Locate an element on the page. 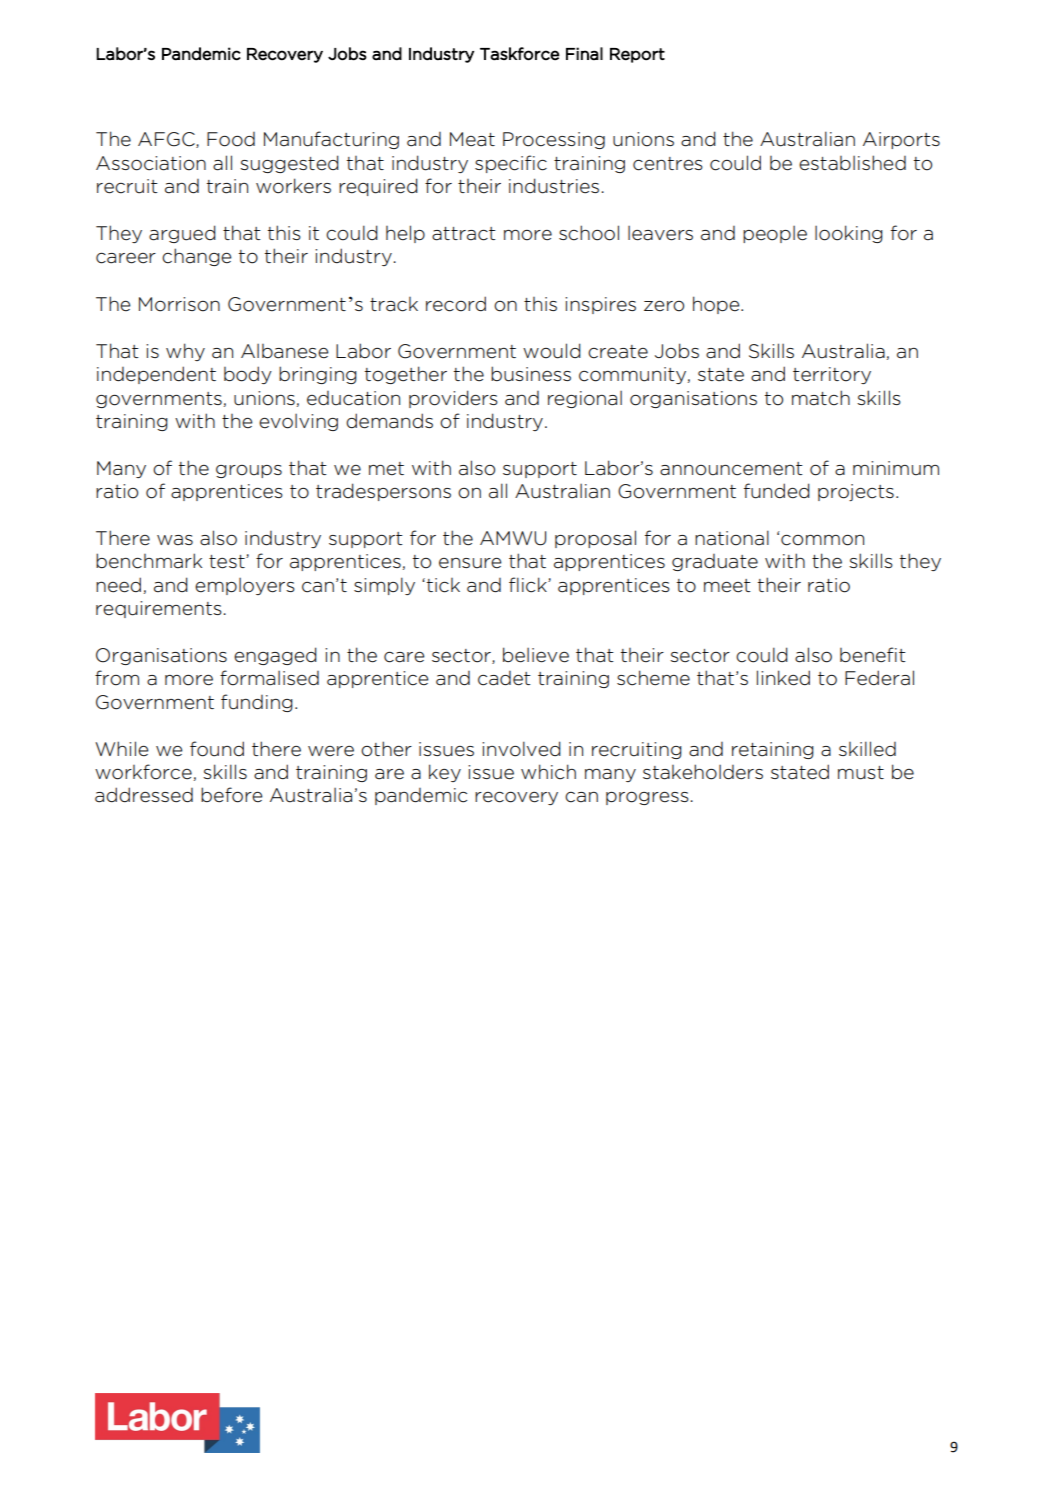 Image resolution: width=1054 pixels, height=1492 pixels. Airports is located at coordinates (901, 140).
